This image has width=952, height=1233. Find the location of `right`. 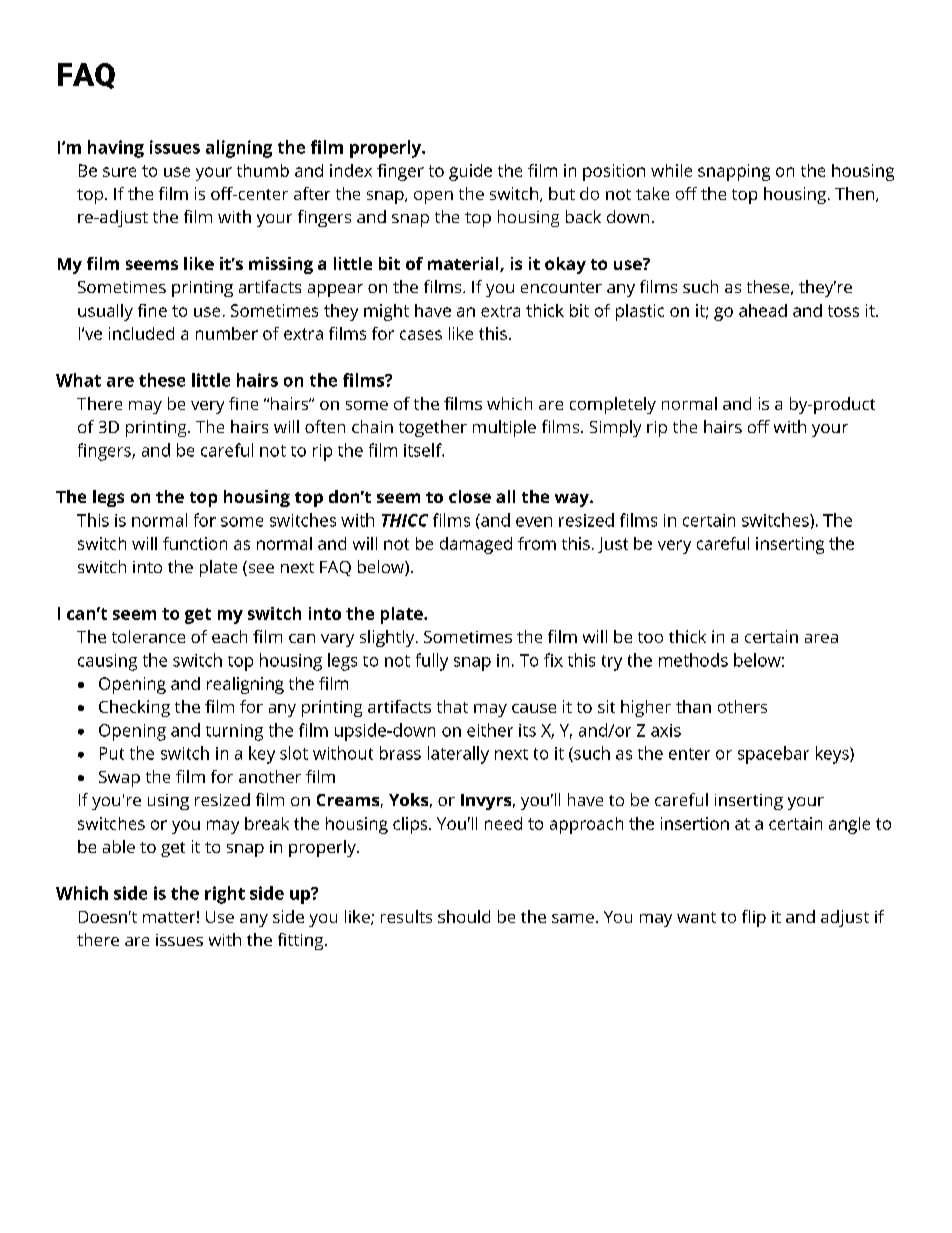

right is located at coordinates (225, 895).
